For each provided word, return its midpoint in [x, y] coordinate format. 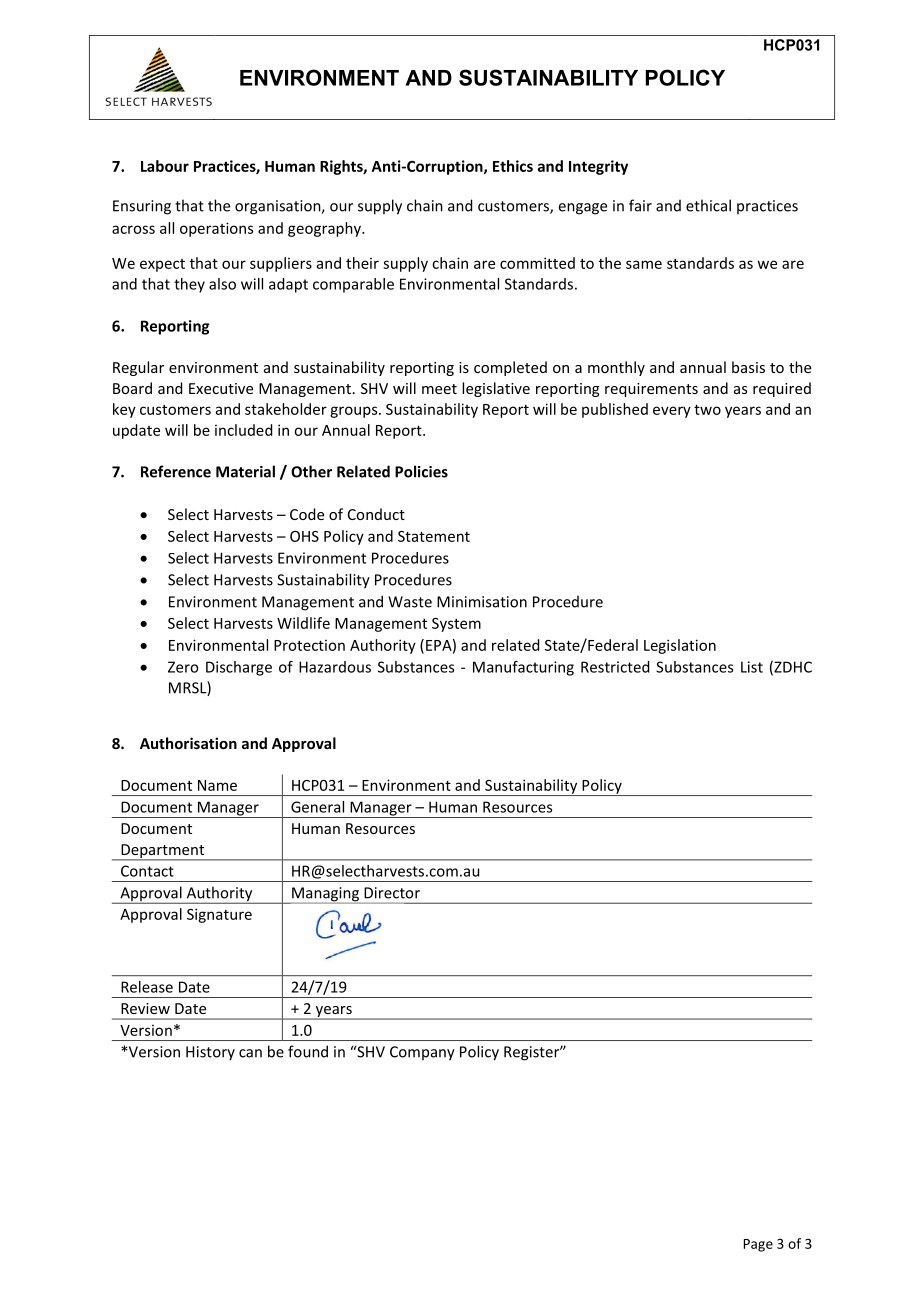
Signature [219, 915]
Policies [421, 471]
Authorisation [188, 743]
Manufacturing [523, 668]
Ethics [513, 166]
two [707, 409]
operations [216, 229]
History [210, 1053]
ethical [708, 205]
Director [392, 893]
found [308, 1051]
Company [422, 1053]
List [752, 667]
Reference [176, 471]
